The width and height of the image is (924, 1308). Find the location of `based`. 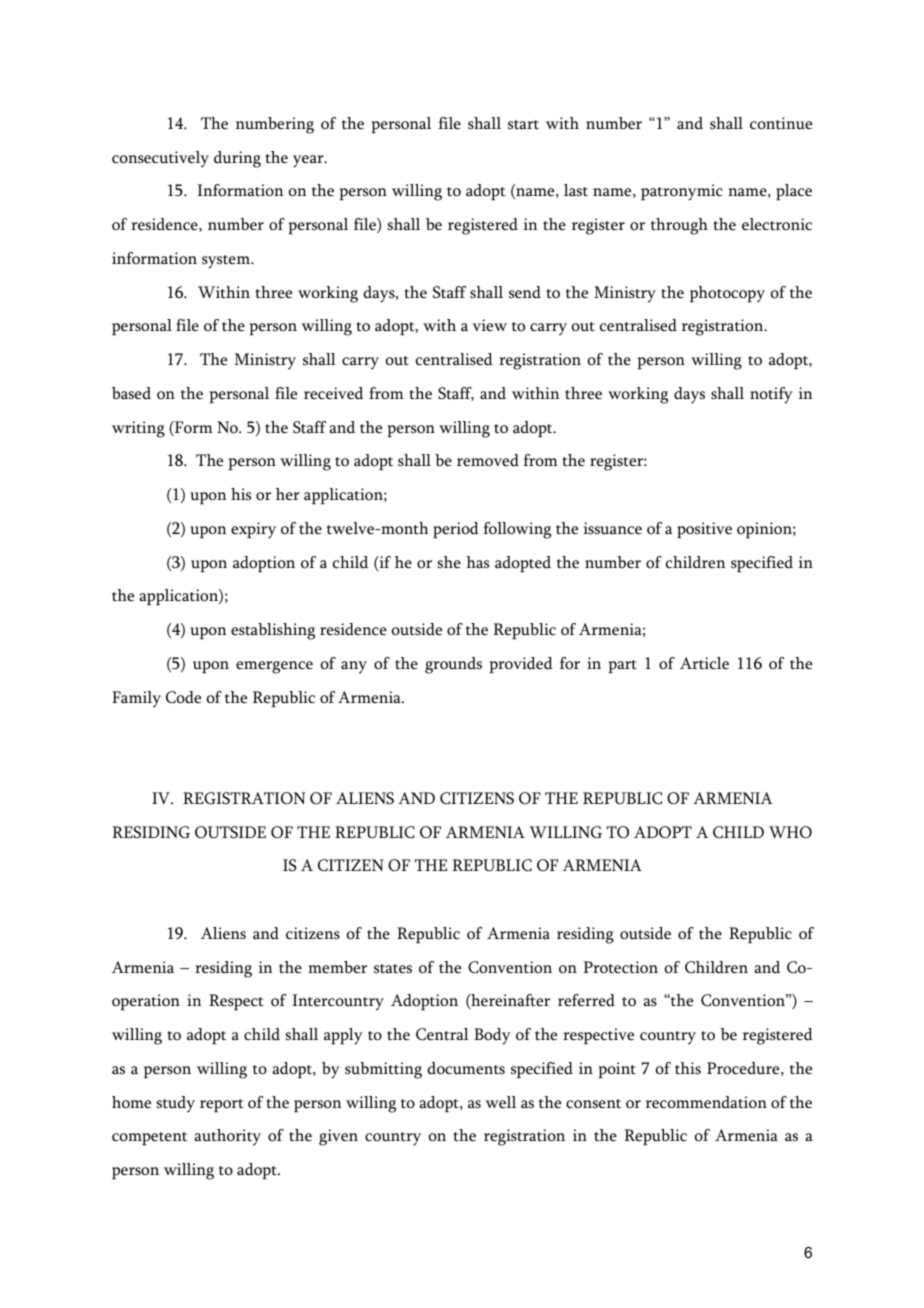

based is located at coordinates (131, 393).
